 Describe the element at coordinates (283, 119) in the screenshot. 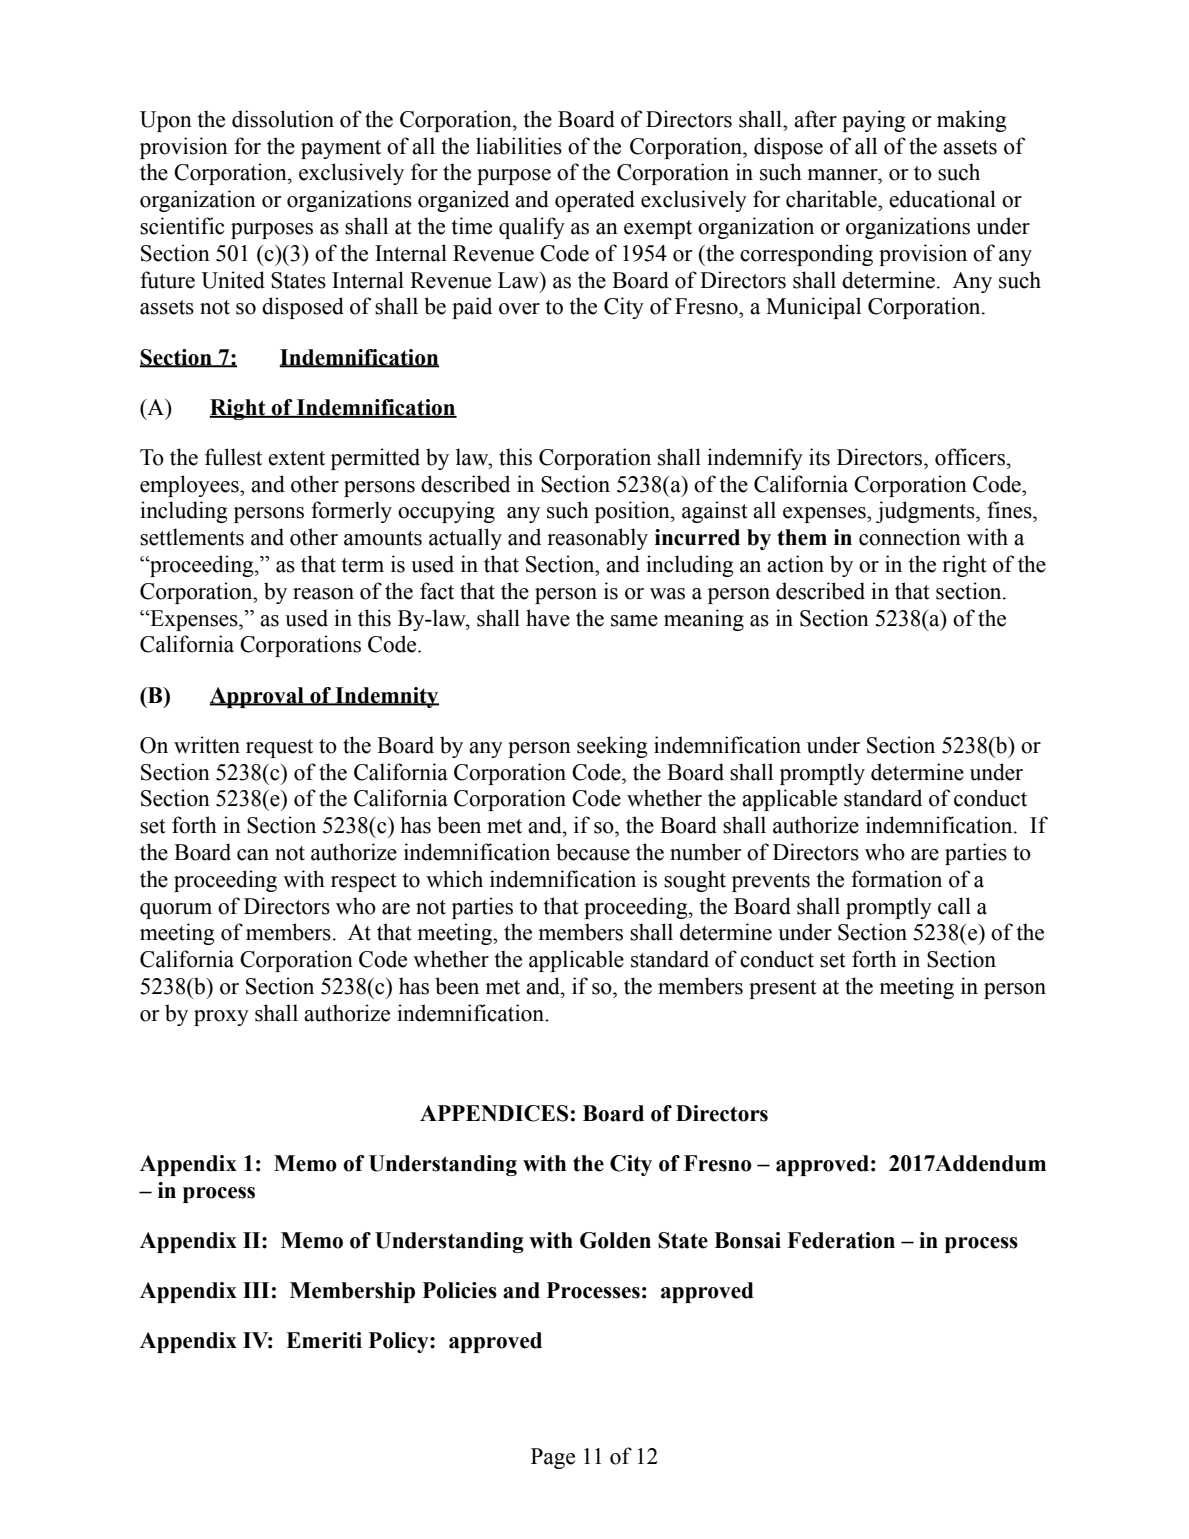

I see `dissolution` at that location.
